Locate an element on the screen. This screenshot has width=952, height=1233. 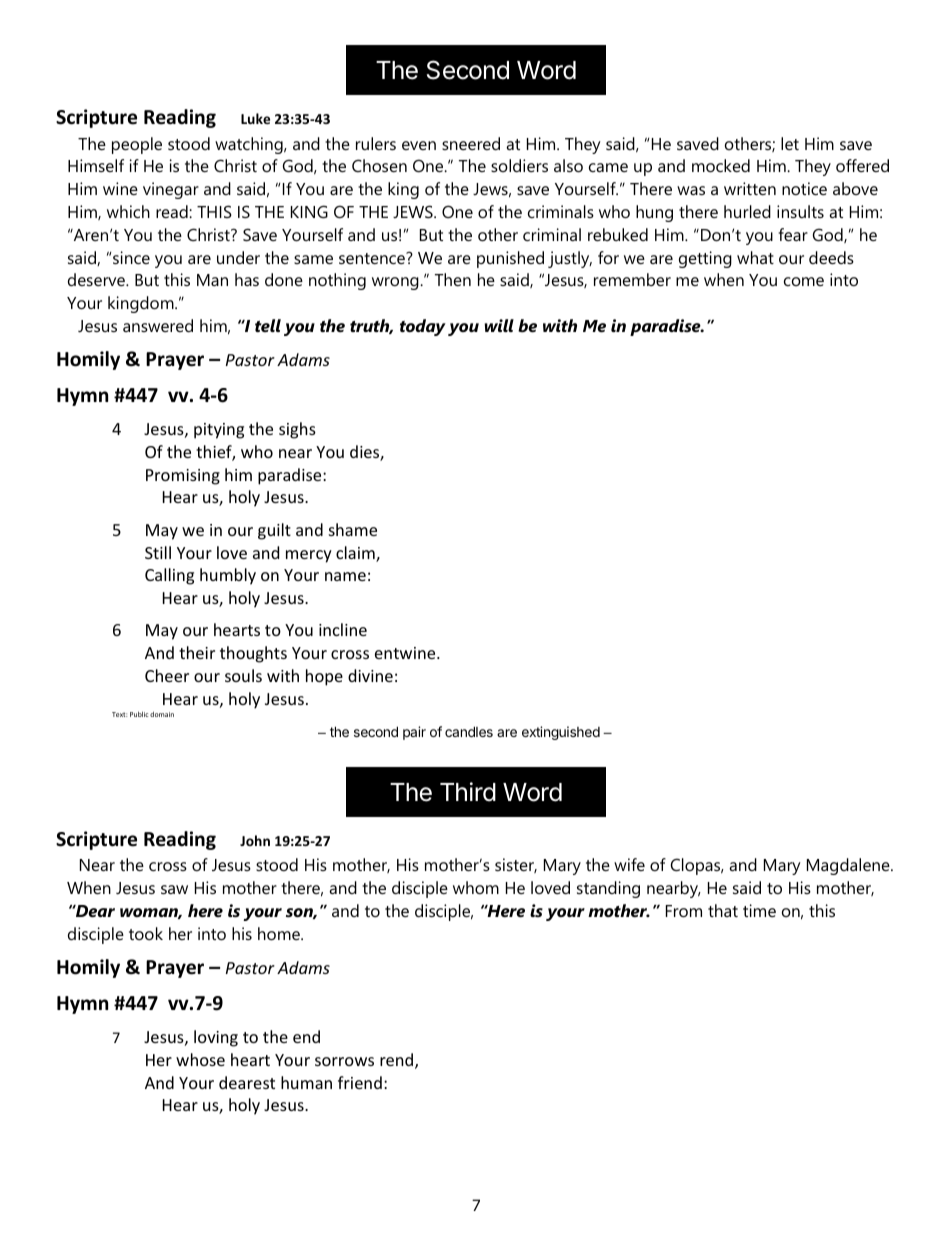
people is located at coordinates (137, 145).
